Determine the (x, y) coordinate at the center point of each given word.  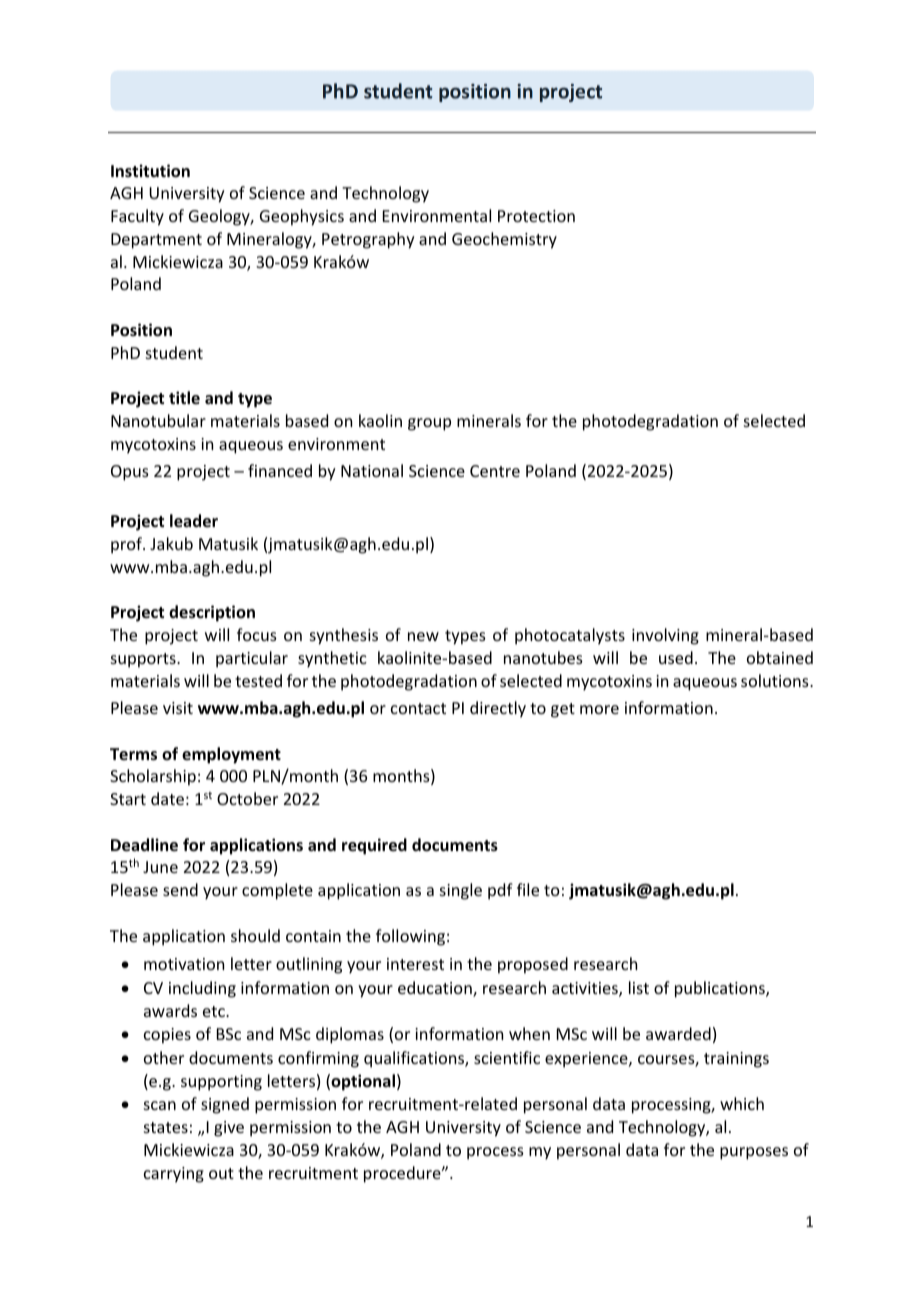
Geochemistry (504, 240)
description (212, 613)
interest (415, 964)
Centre (495, 471)
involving (665, 636)
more (599, 709)
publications (721, 989)
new (423, 636)
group (429, 424)
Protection (536, 216)
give (229, 1129)
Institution (150, 171)
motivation (184, 964)
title (184, 397)
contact (418, 708)
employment (231, 755)
